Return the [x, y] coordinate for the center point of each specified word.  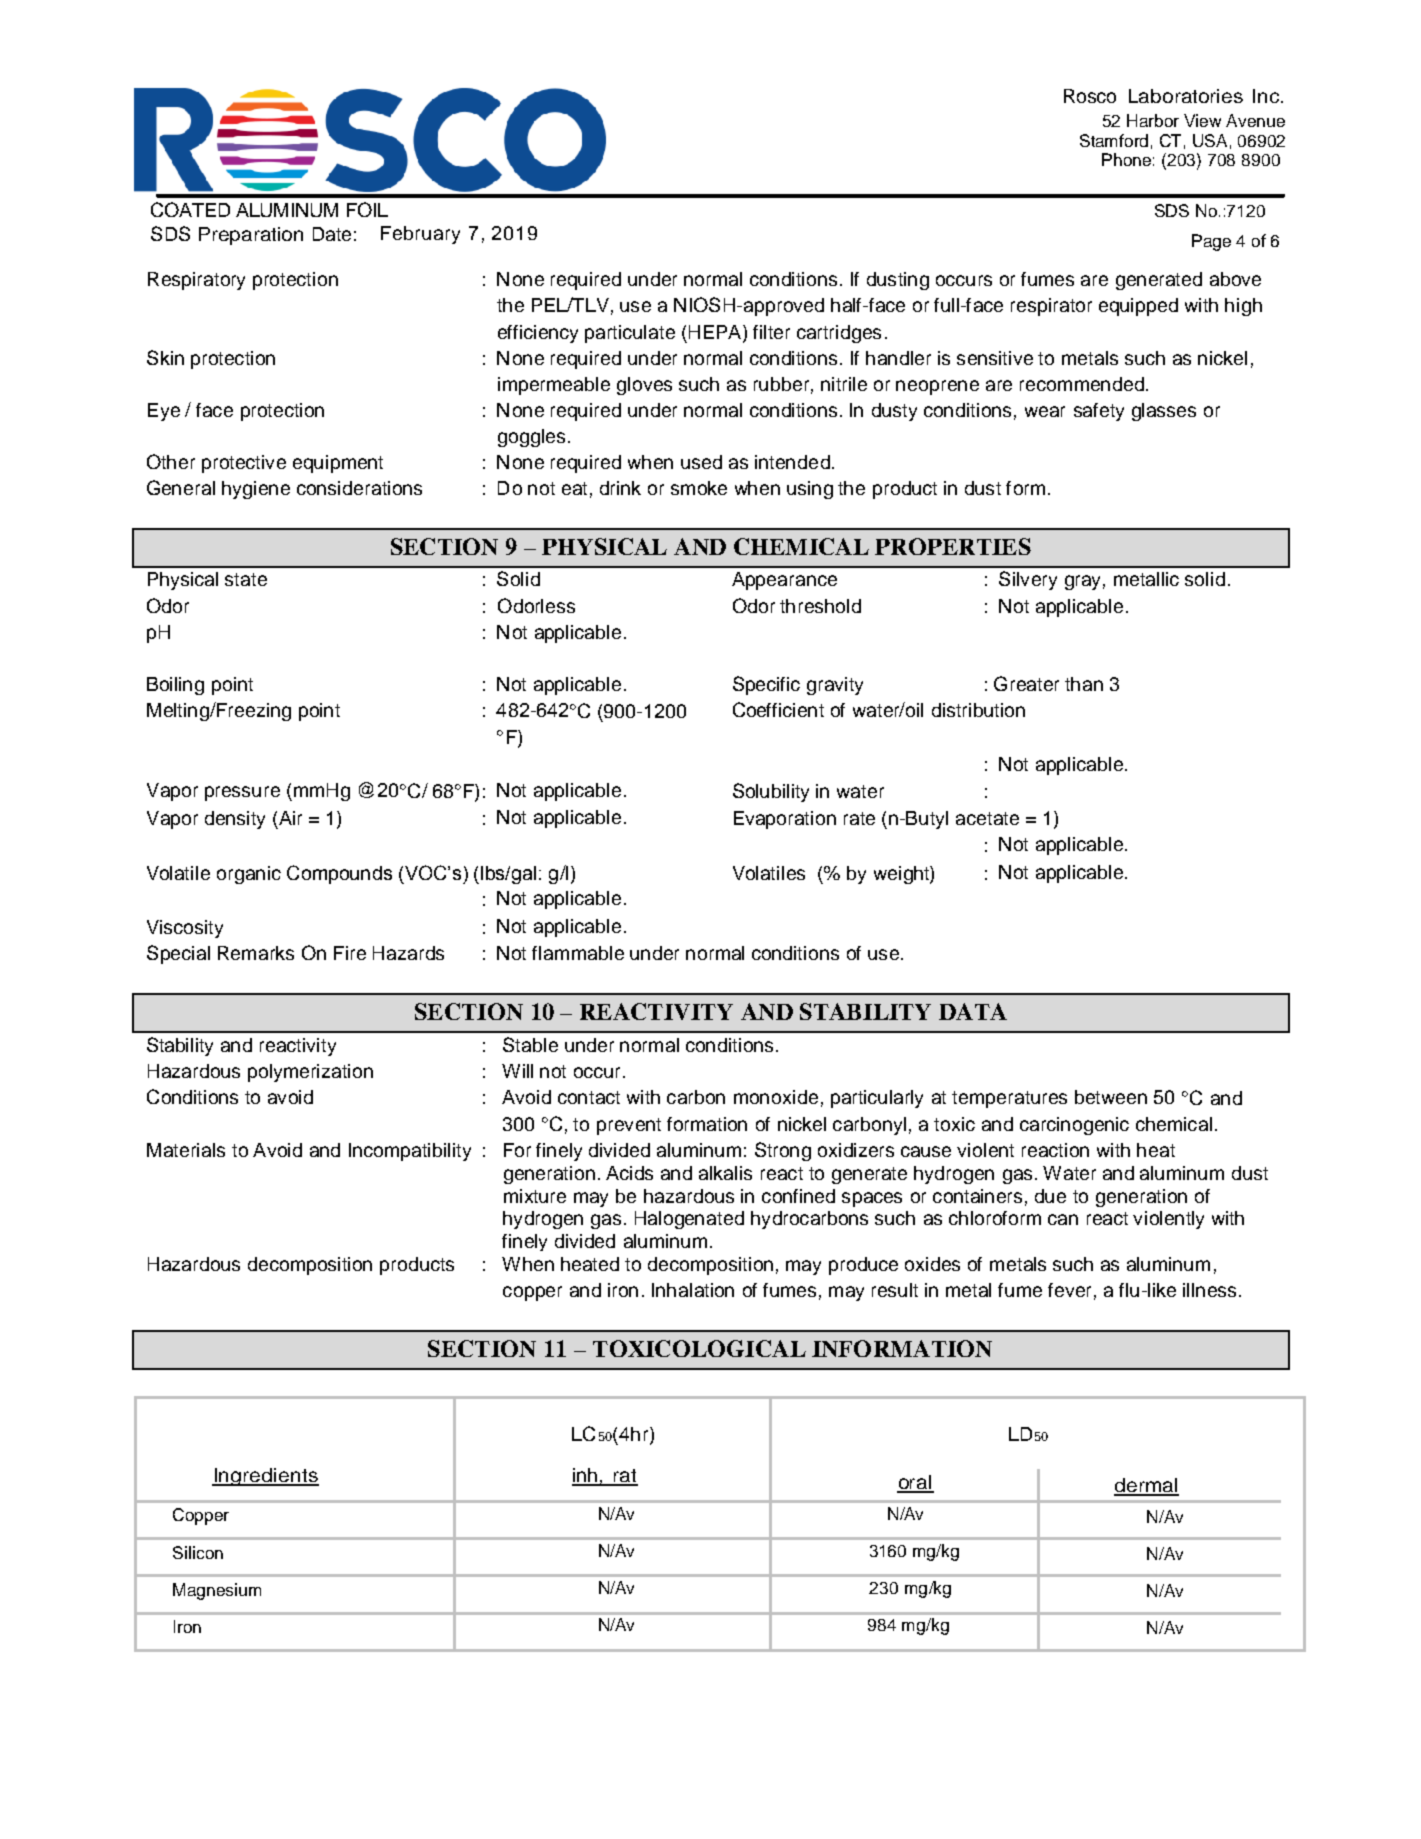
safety [1099, 412]
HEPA [716, 332]
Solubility [771, 792]
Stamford [1114, 140]
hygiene [256, 490]
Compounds [339, 874]
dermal [1146, 1486]
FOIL [367, 209]
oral [915, 1483]
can [1063, 1219]
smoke [699, 488]
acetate [987, 818]
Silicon [198, 1552]
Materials [186, 1150]
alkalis [725, 1173]
